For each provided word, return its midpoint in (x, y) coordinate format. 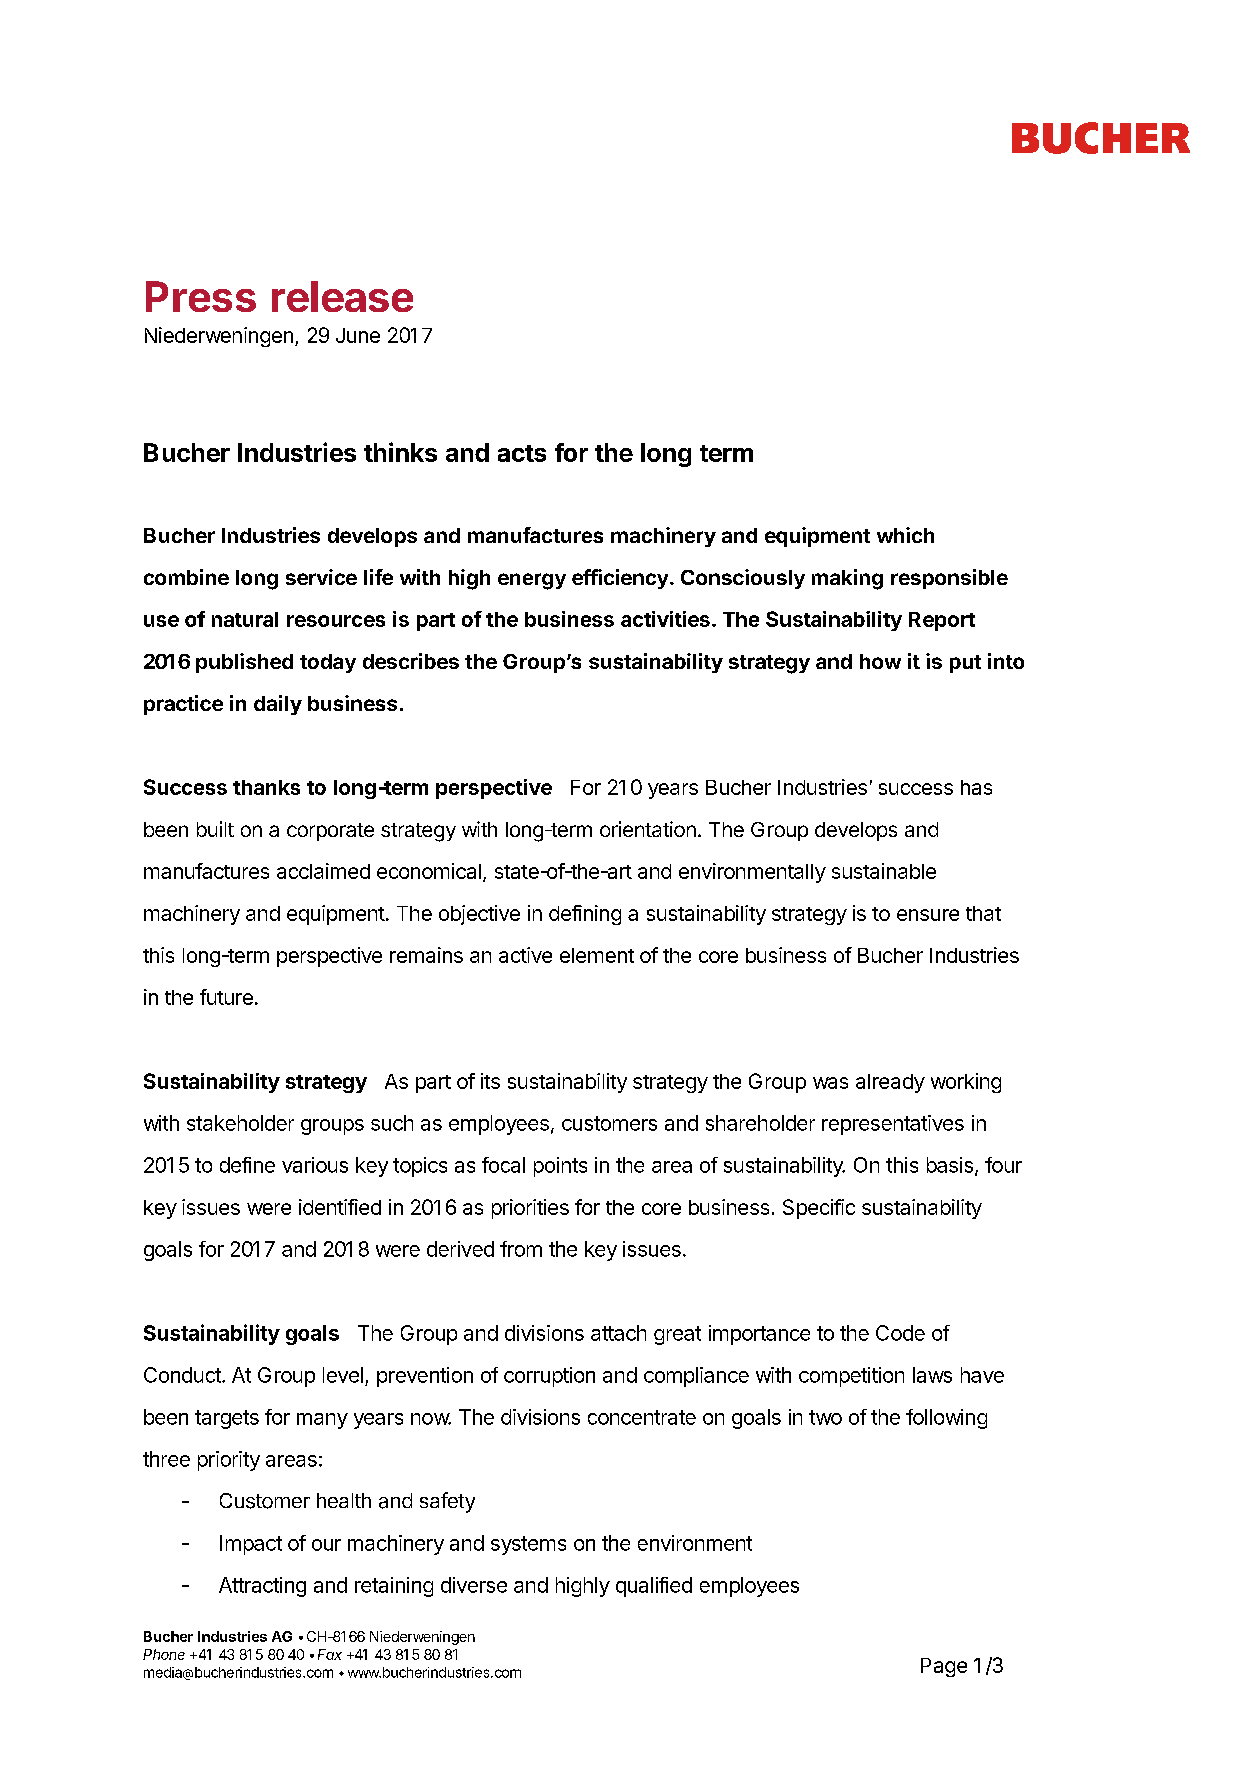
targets (227, 1419)
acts (522, 453)
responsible (949, 579)
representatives (893, 1125)
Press (201, 296)
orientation (648, 829)
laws (932, 1375)
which (905, 535)
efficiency (620, 579)
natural (245, 619)
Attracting (262, 1587)
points (560, 1167)
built (215, 829)
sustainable (884, 871)
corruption (549, 1377)
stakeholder (240, 1123)
